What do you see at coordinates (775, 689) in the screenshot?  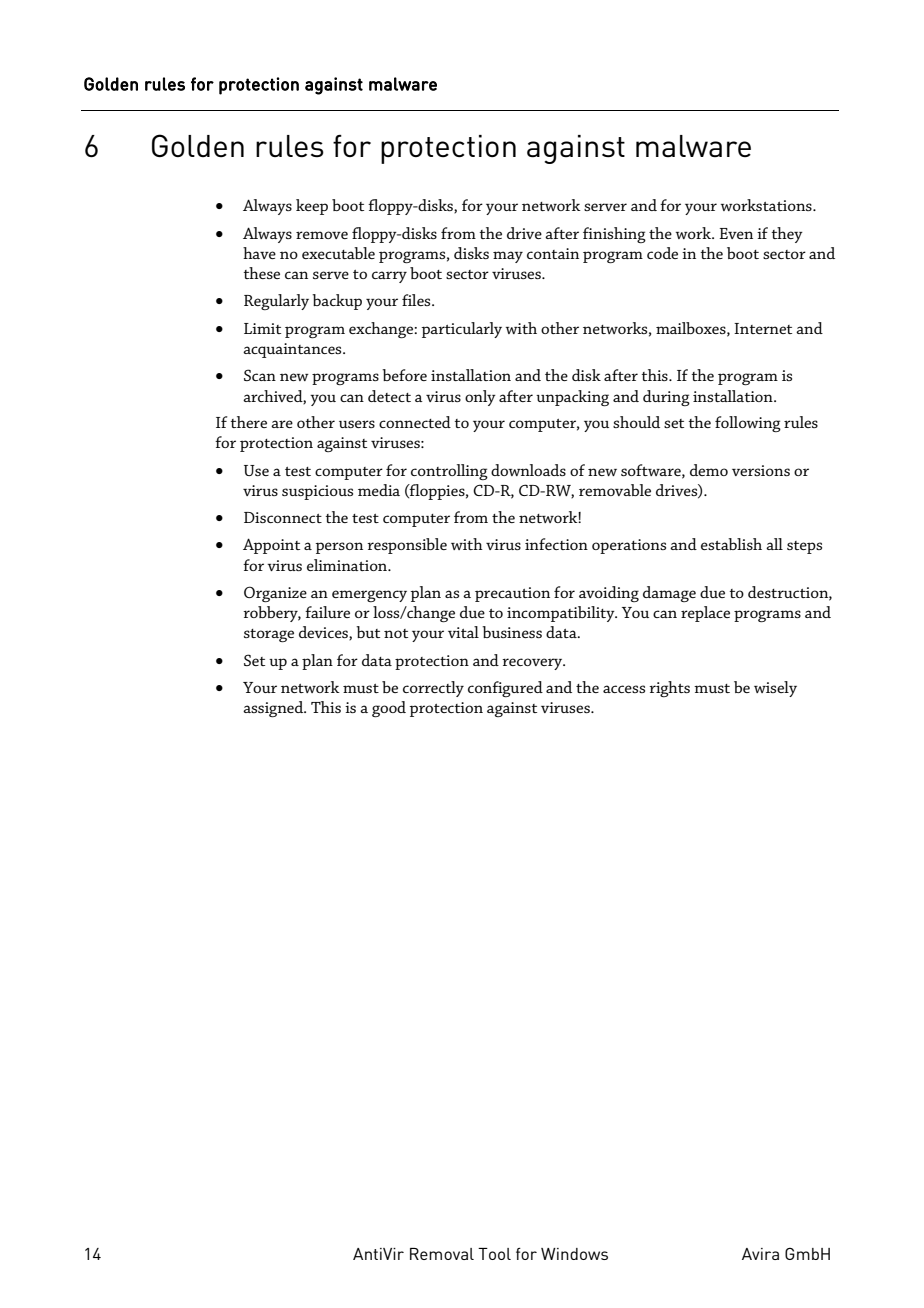 I see `wisely` at bounding box center [775, 689].
